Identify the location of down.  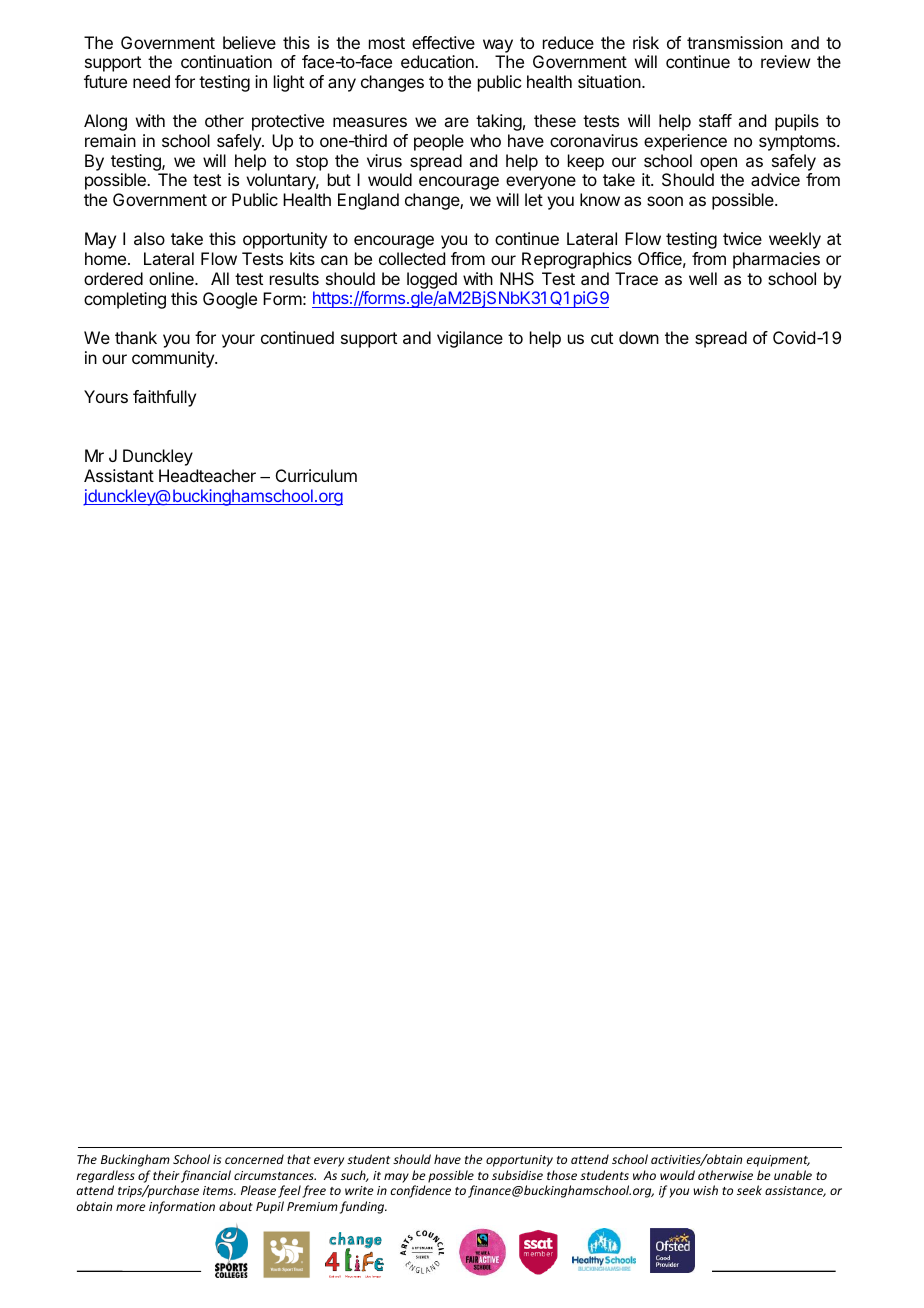
(639, 337).
